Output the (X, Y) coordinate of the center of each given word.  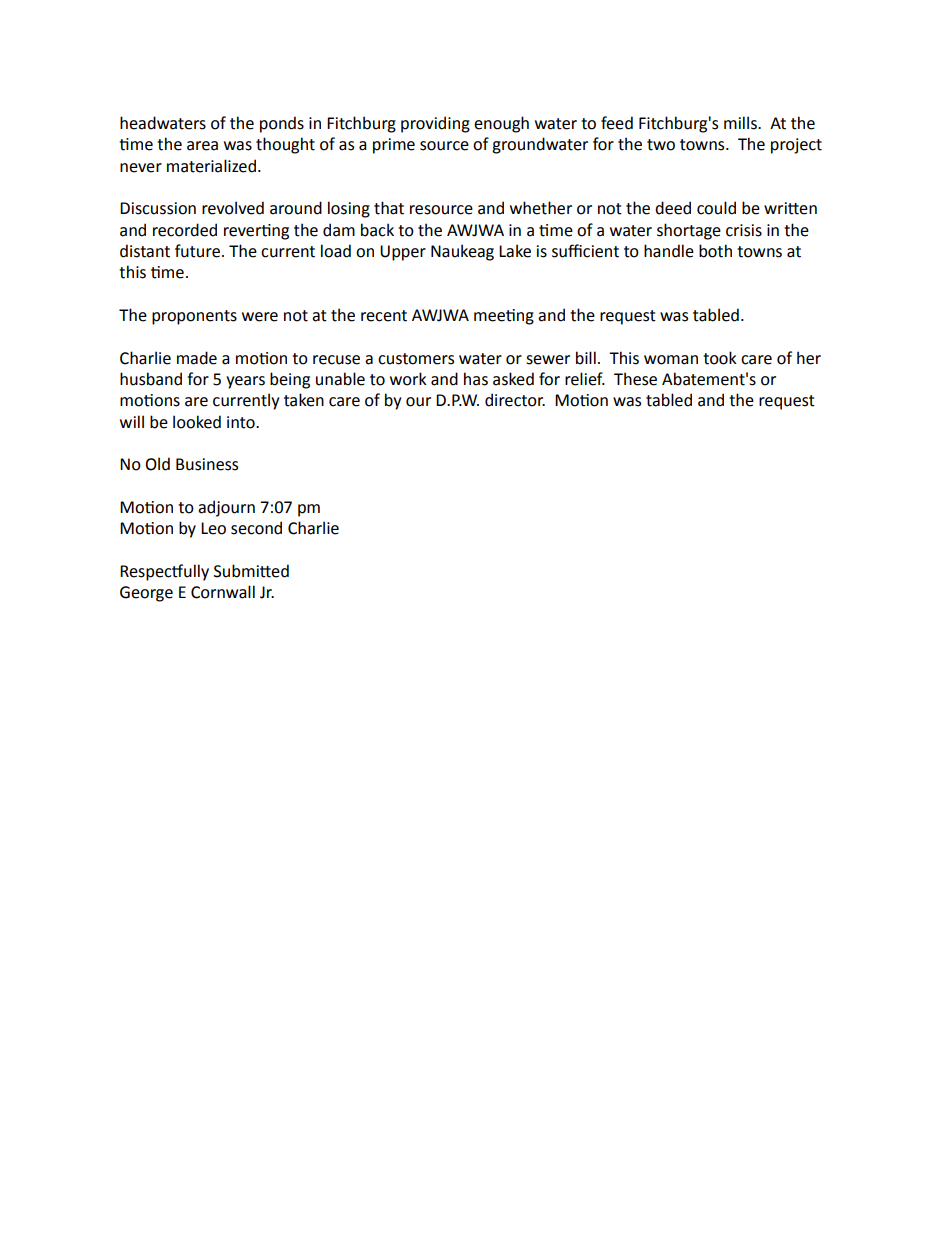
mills (741, 123)
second (256, 528)
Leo (213, 528)
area (202, 146)
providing (435, 124)
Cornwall (223, 592)
